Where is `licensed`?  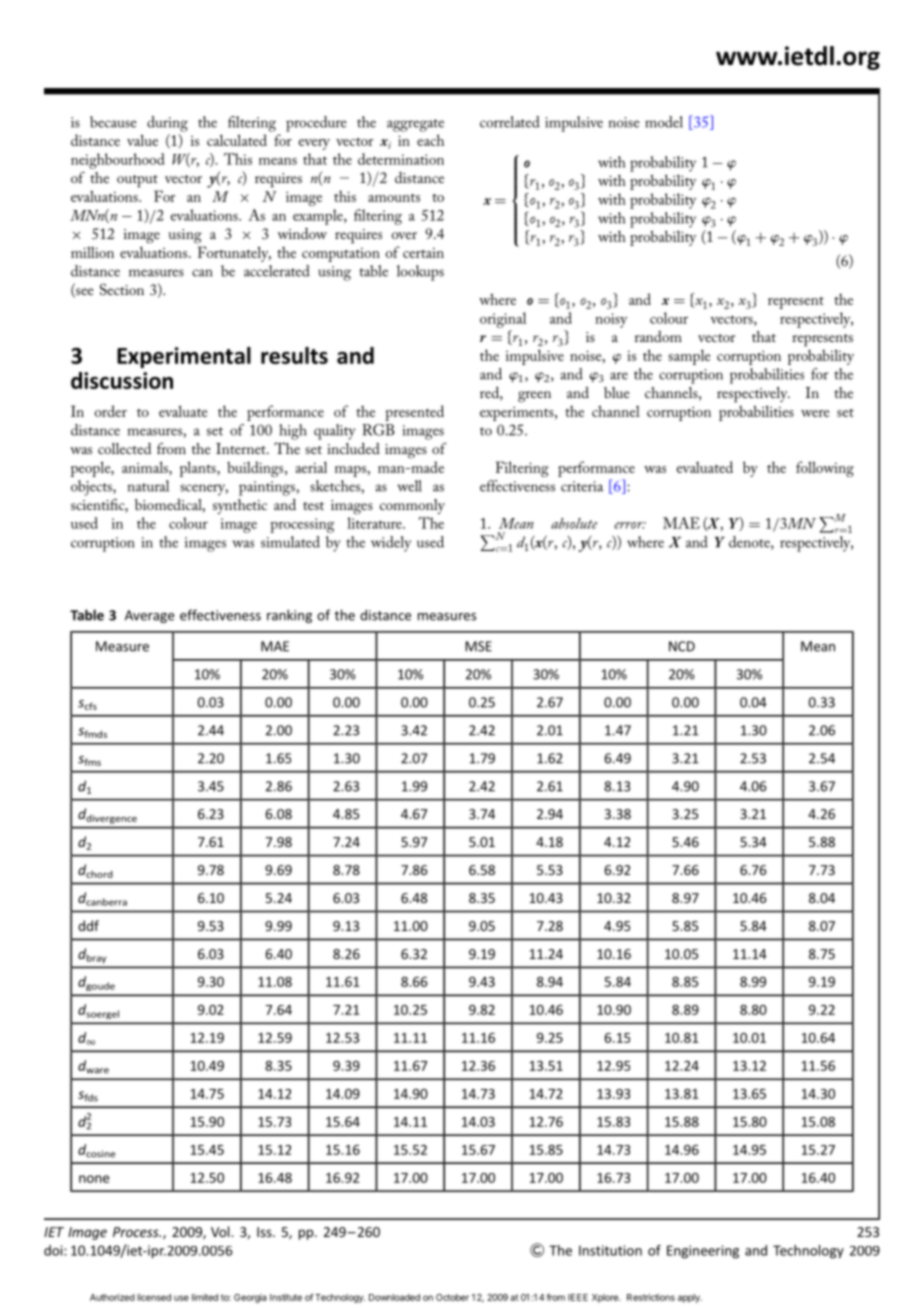 licensed is located at coordinates (154, 1297).
